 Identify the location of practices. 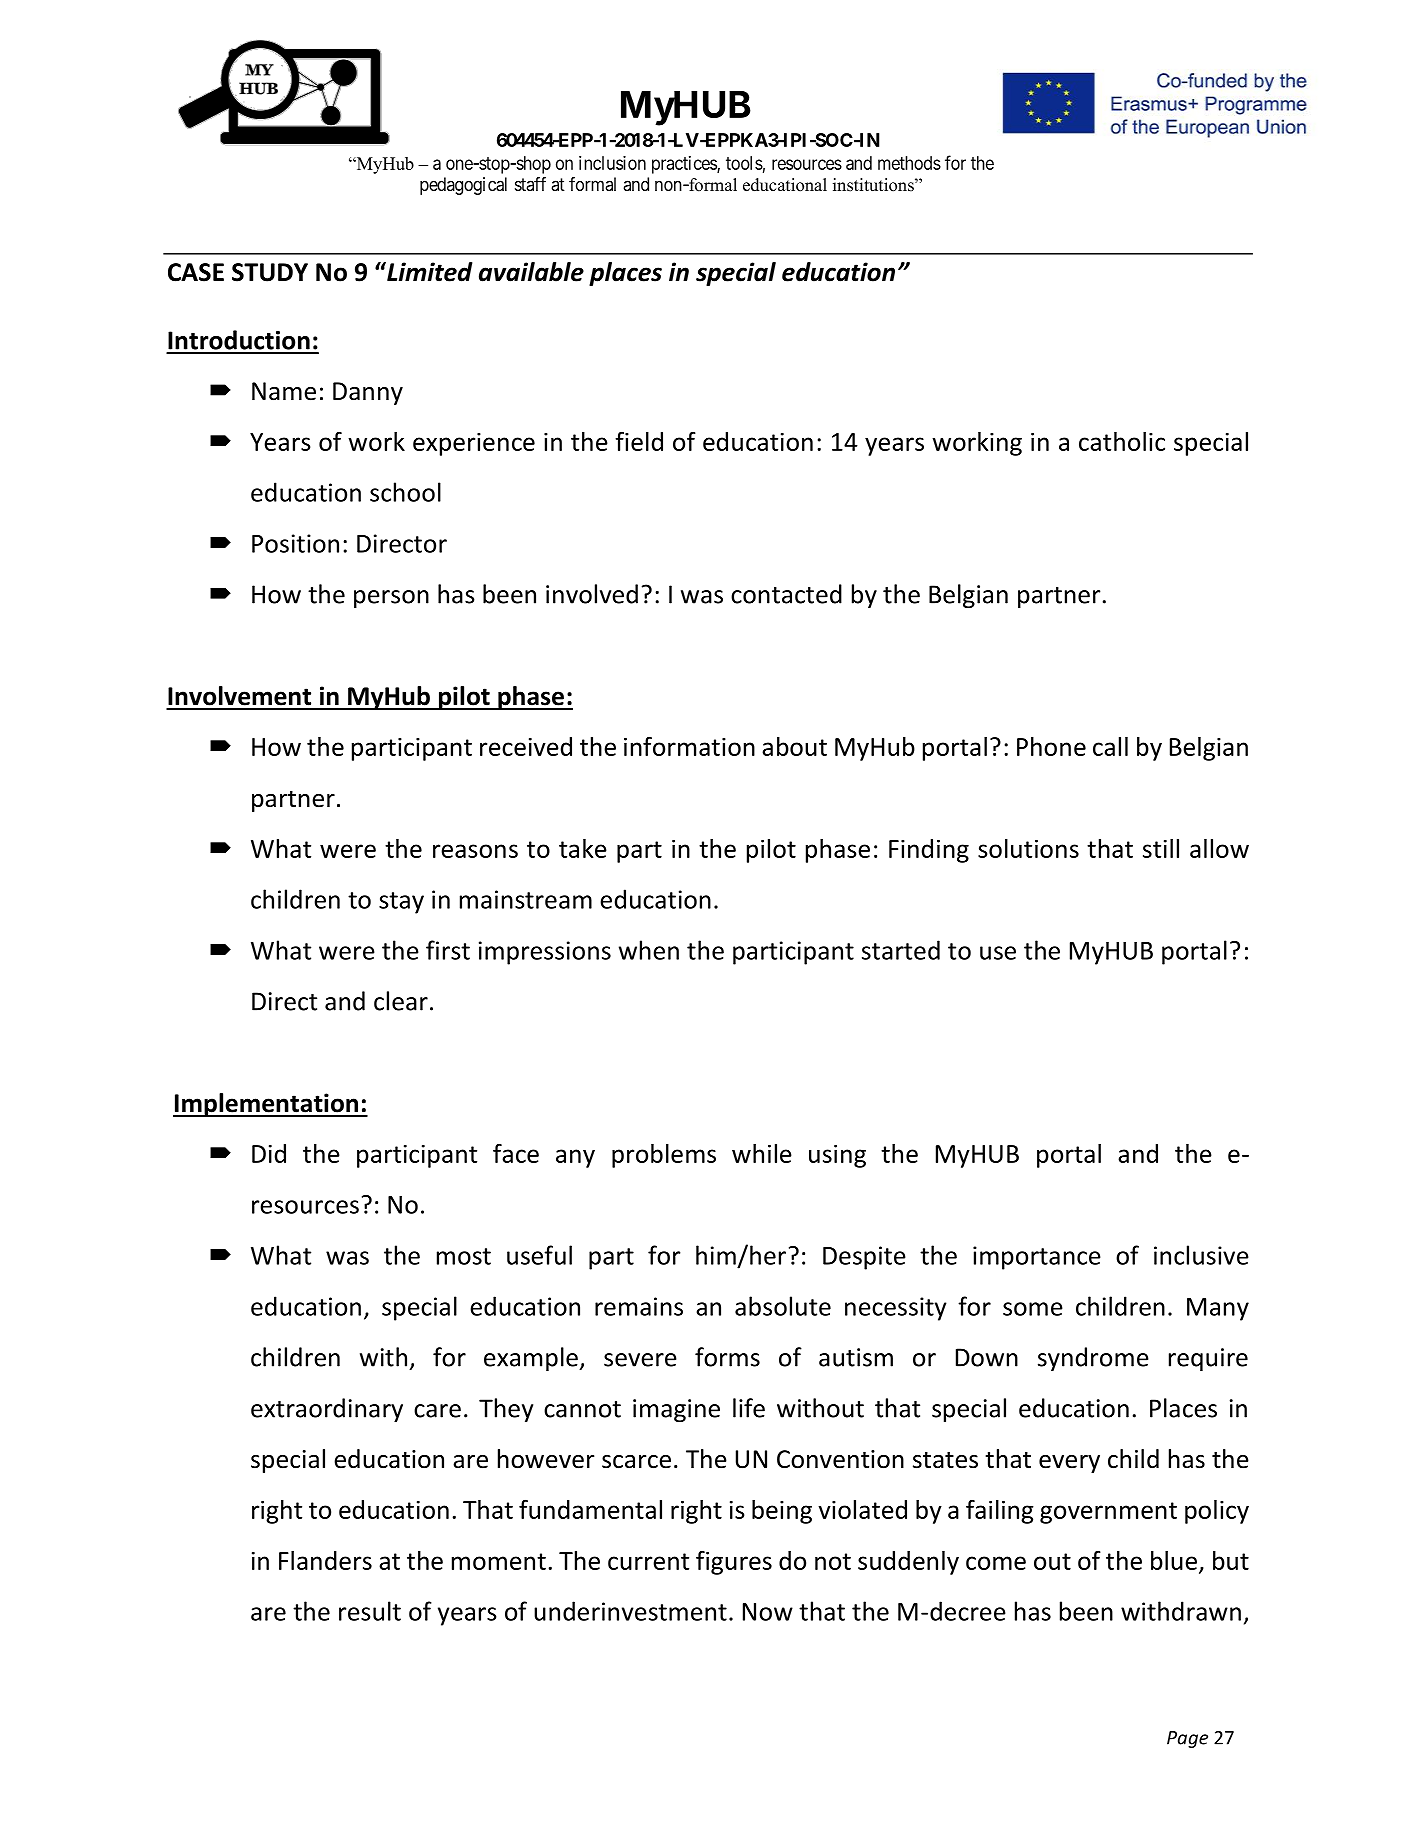
(685, 165).
